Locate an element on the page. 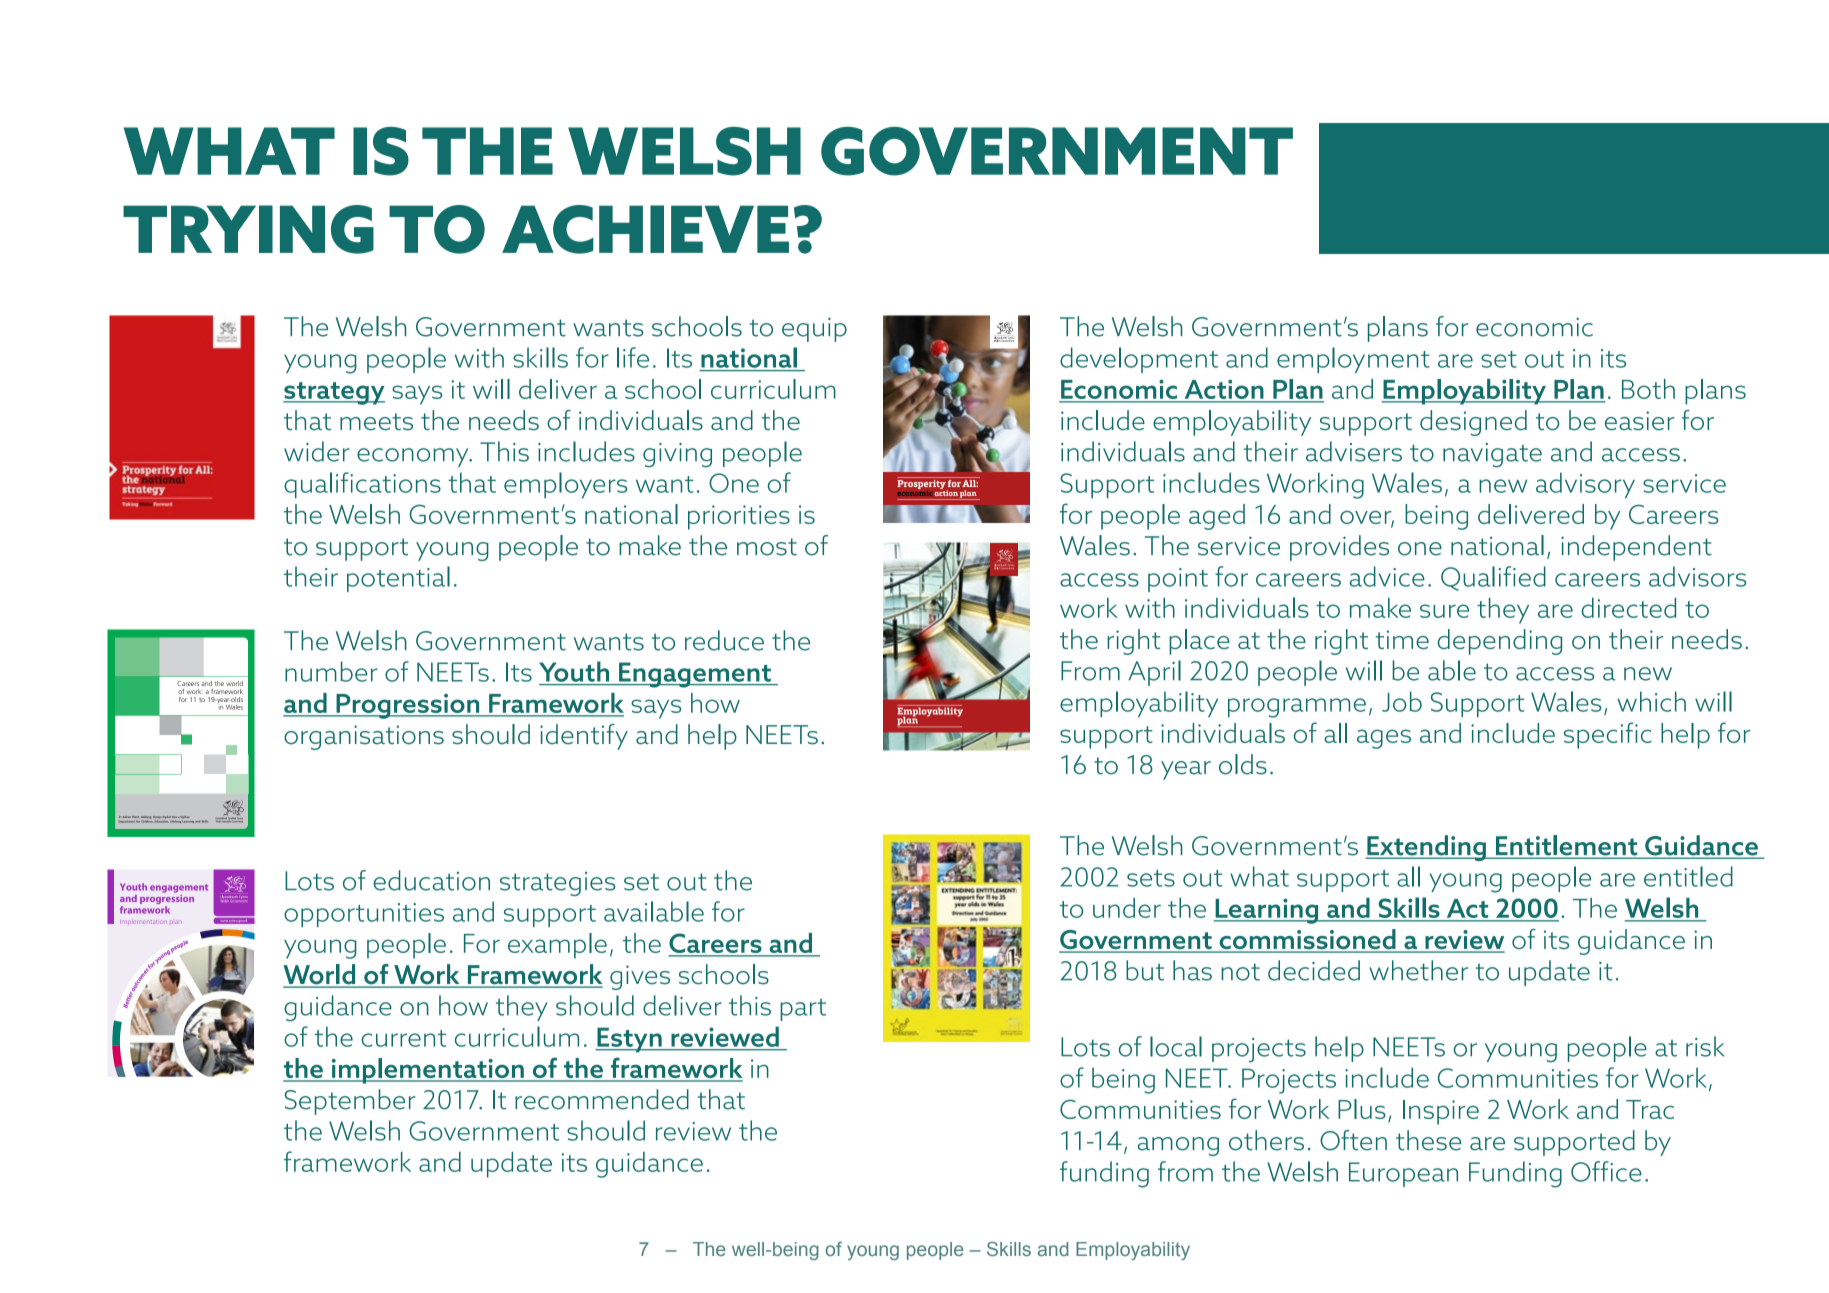  TRYING is located at coordinates (248, 229).
